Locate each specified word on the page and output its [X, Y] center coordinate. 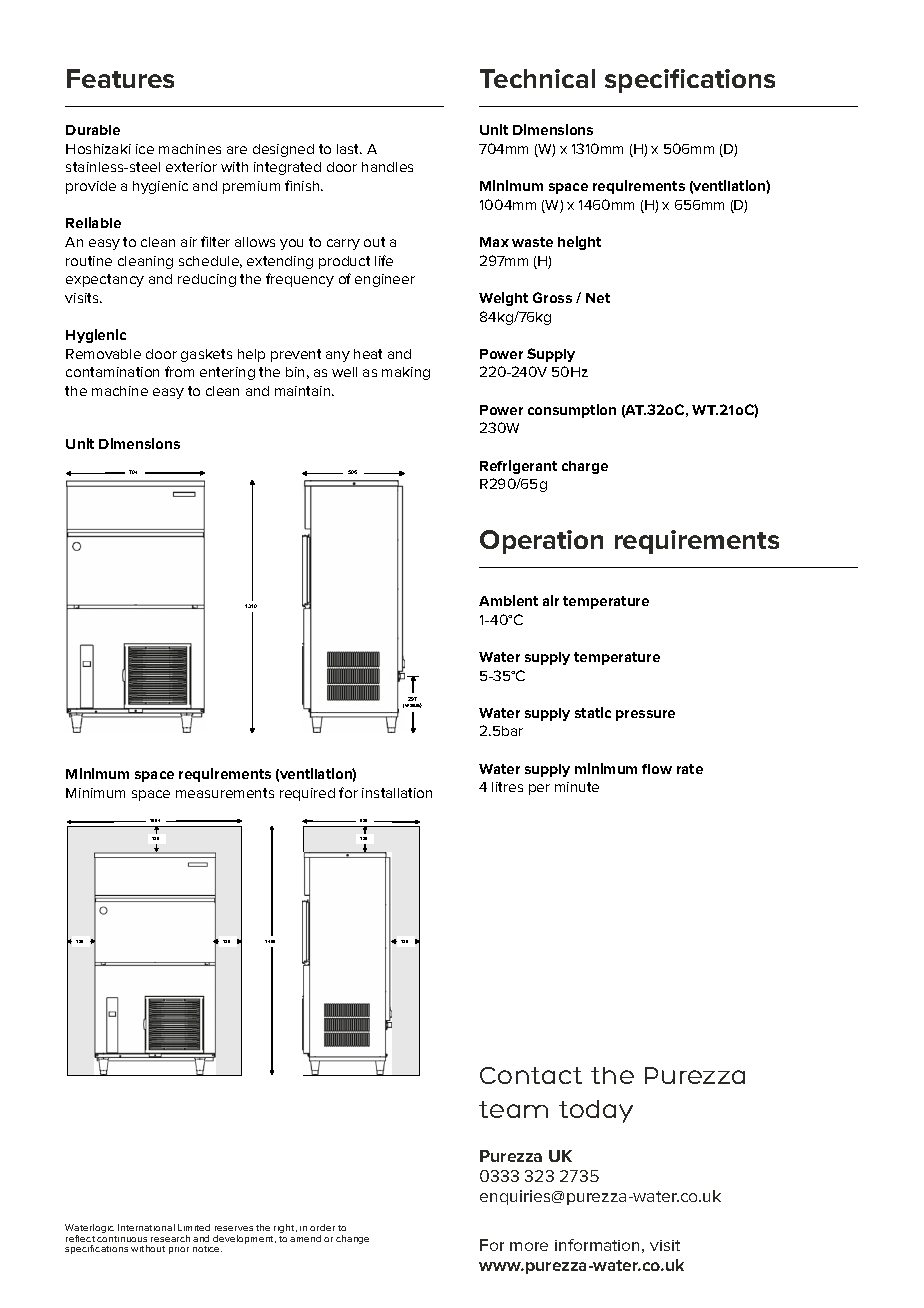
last [349, 149]
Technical [537, 78]
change [352, 1239]
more [529, 1246]
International [146, 1227]
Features [120, 78]
